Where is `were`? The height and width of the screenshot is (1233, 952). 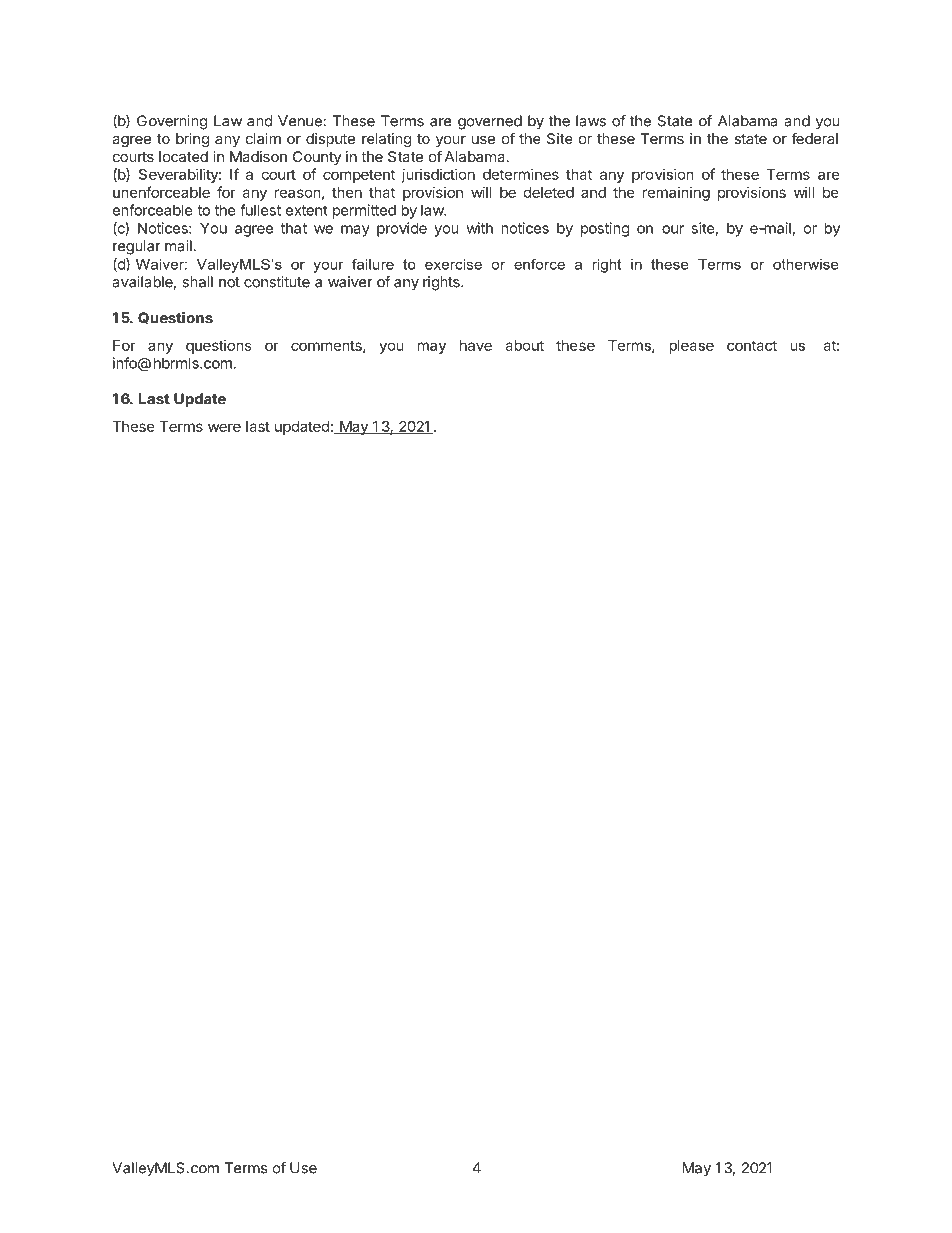
were is located at coordinates (224, 427).
